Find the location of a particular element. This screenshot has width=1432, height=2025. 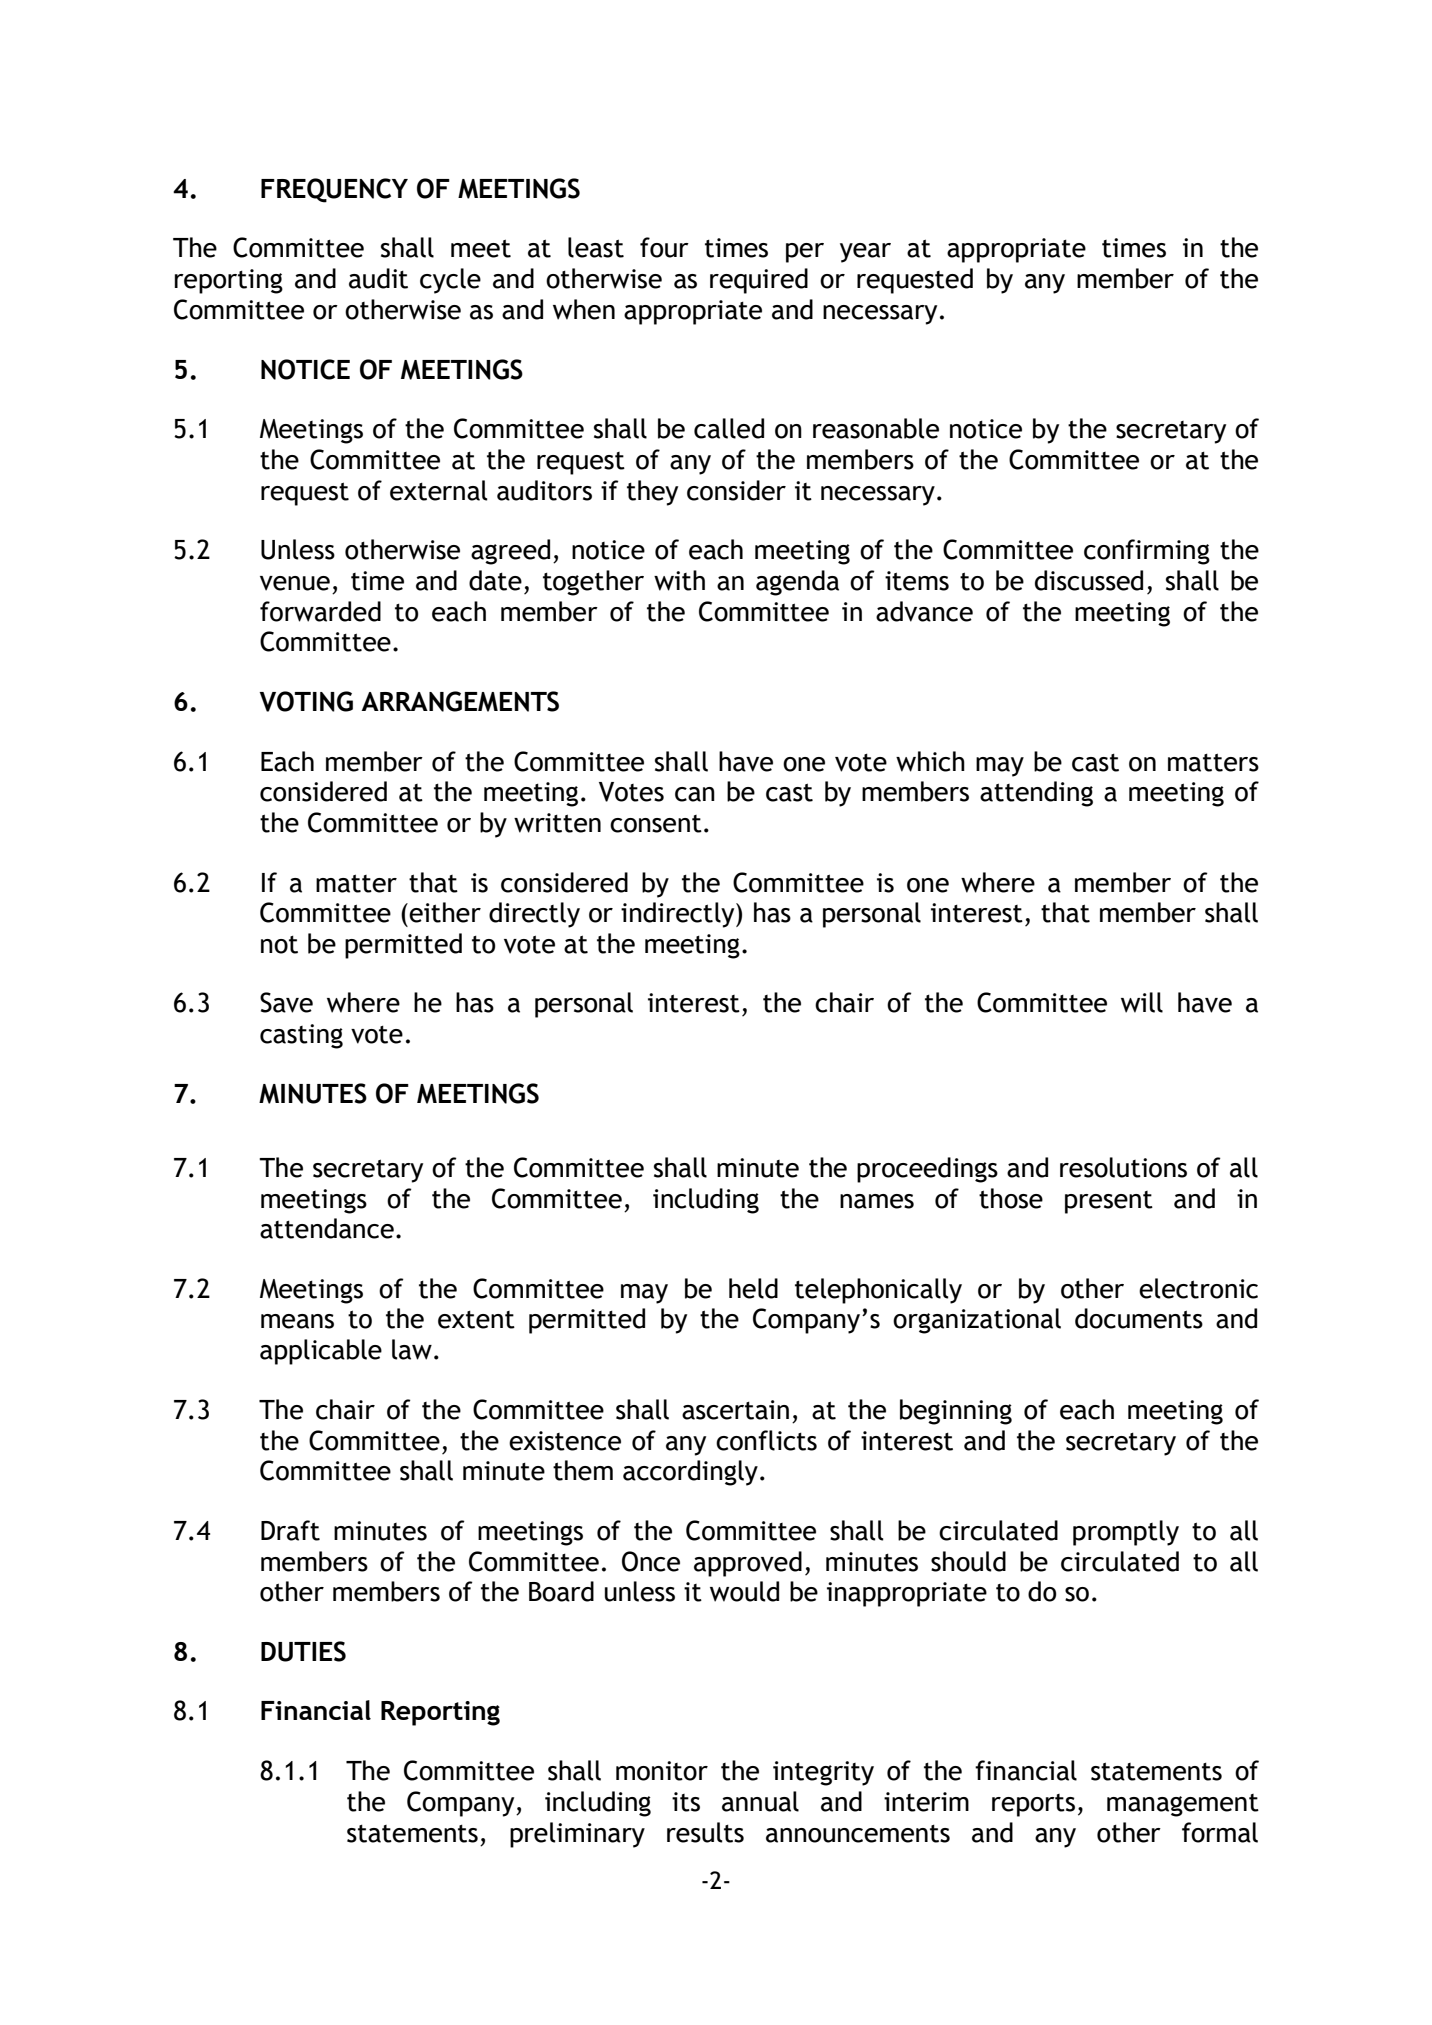

year is located at coordinates (865, 253).
